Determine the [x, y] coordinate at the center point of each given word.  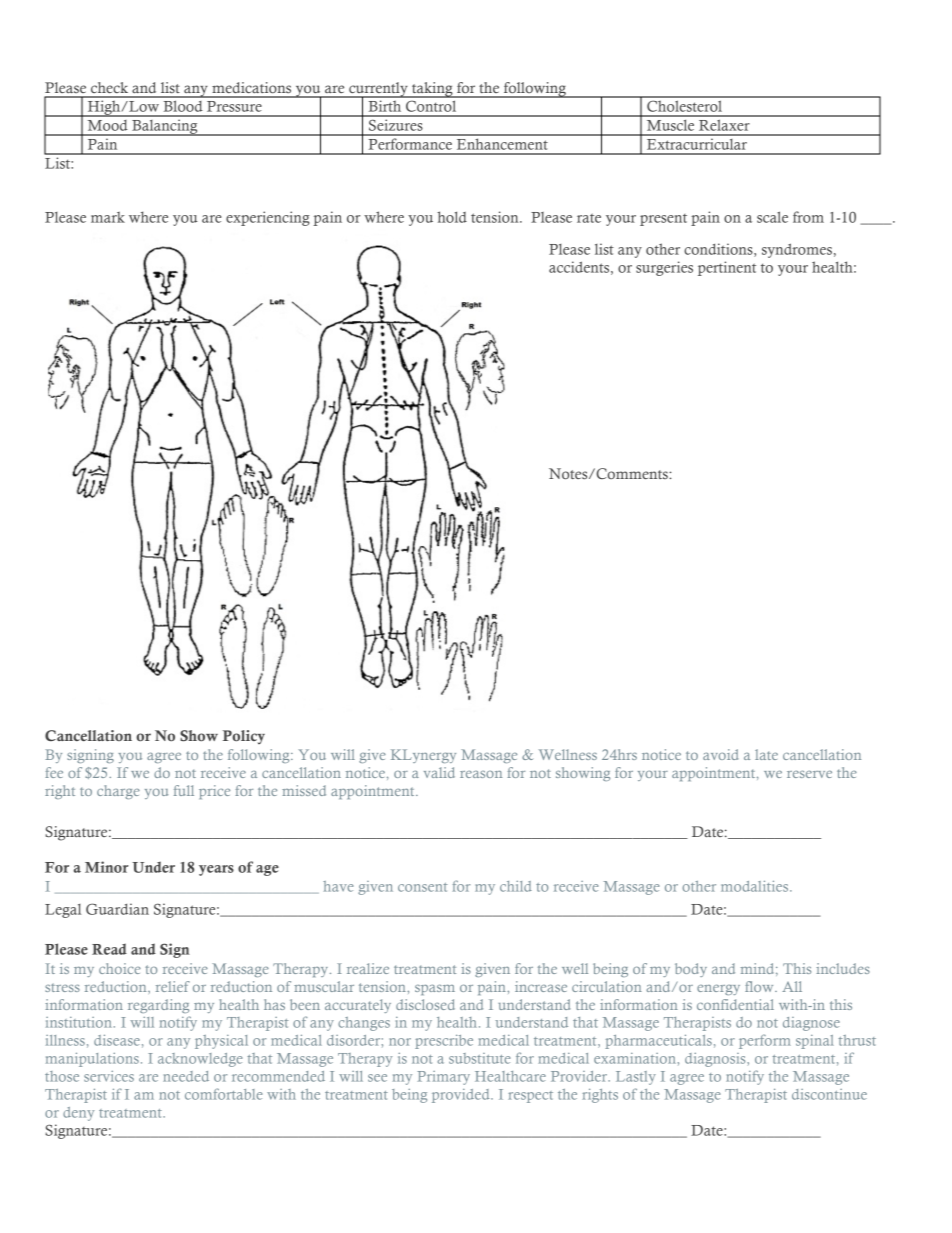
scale [772, 217]
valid [439, 772]
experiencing [268, 218]
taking [432, 90]
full [184, 790]
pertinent [727, 268]
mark [108, 217]
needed [186, 1076]
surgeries [664, 268]
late [766, 754]
